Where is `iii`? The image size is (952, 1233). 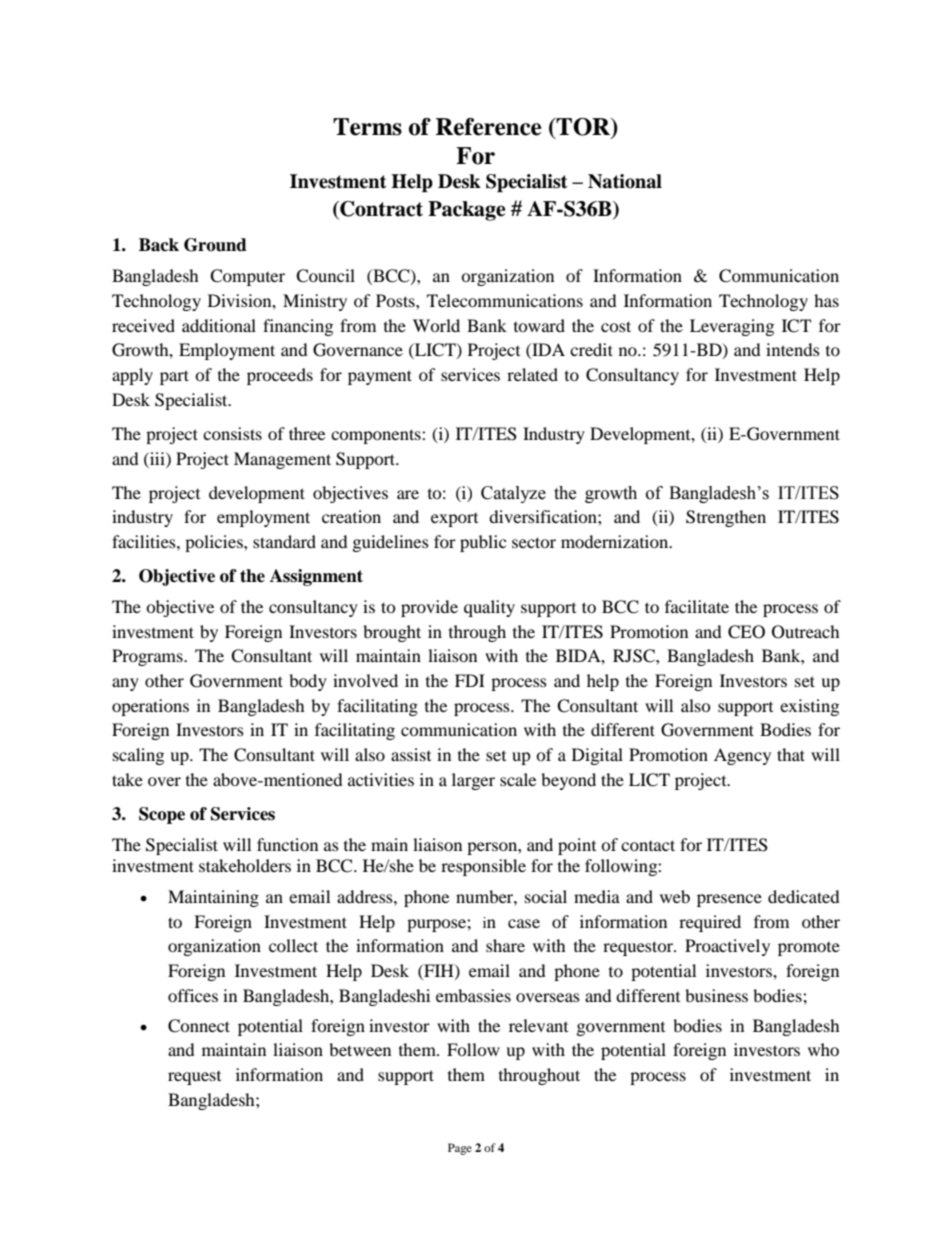
iii is located at coordinates (157, 458).
